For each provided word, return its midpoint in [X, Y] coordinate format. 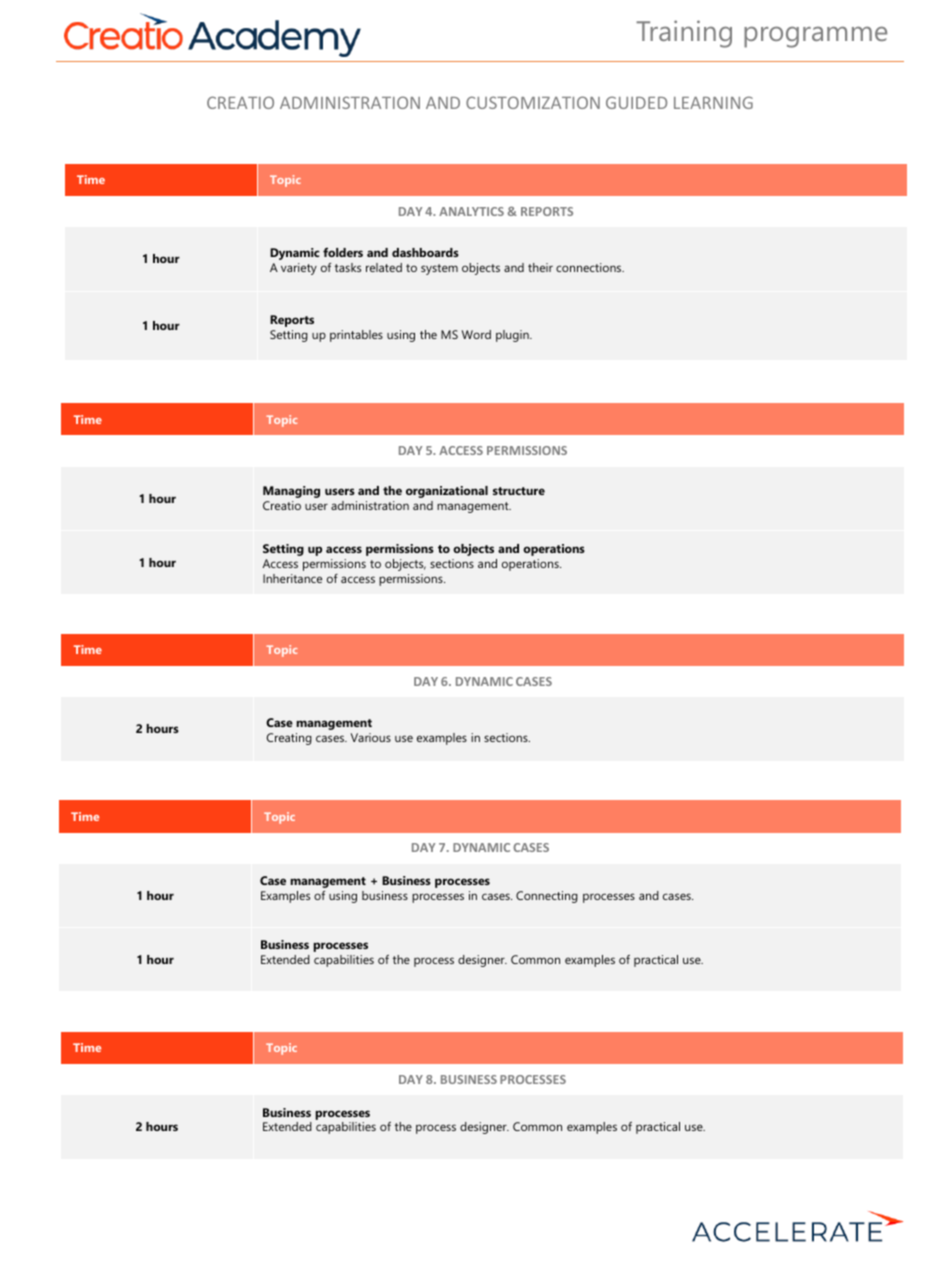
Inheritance [292, 578]
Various [371, 737]
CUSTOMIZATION [533, 102]
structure [519, 491]
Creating [289, 739]
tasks [348, 267]
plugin [513, 336]
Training [684, 34]
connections [590, 267]
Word [476, 334]
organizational [447, 492]
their [540, 267]
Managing [291, 492]
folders [343, 252]
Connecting [547, 897]
